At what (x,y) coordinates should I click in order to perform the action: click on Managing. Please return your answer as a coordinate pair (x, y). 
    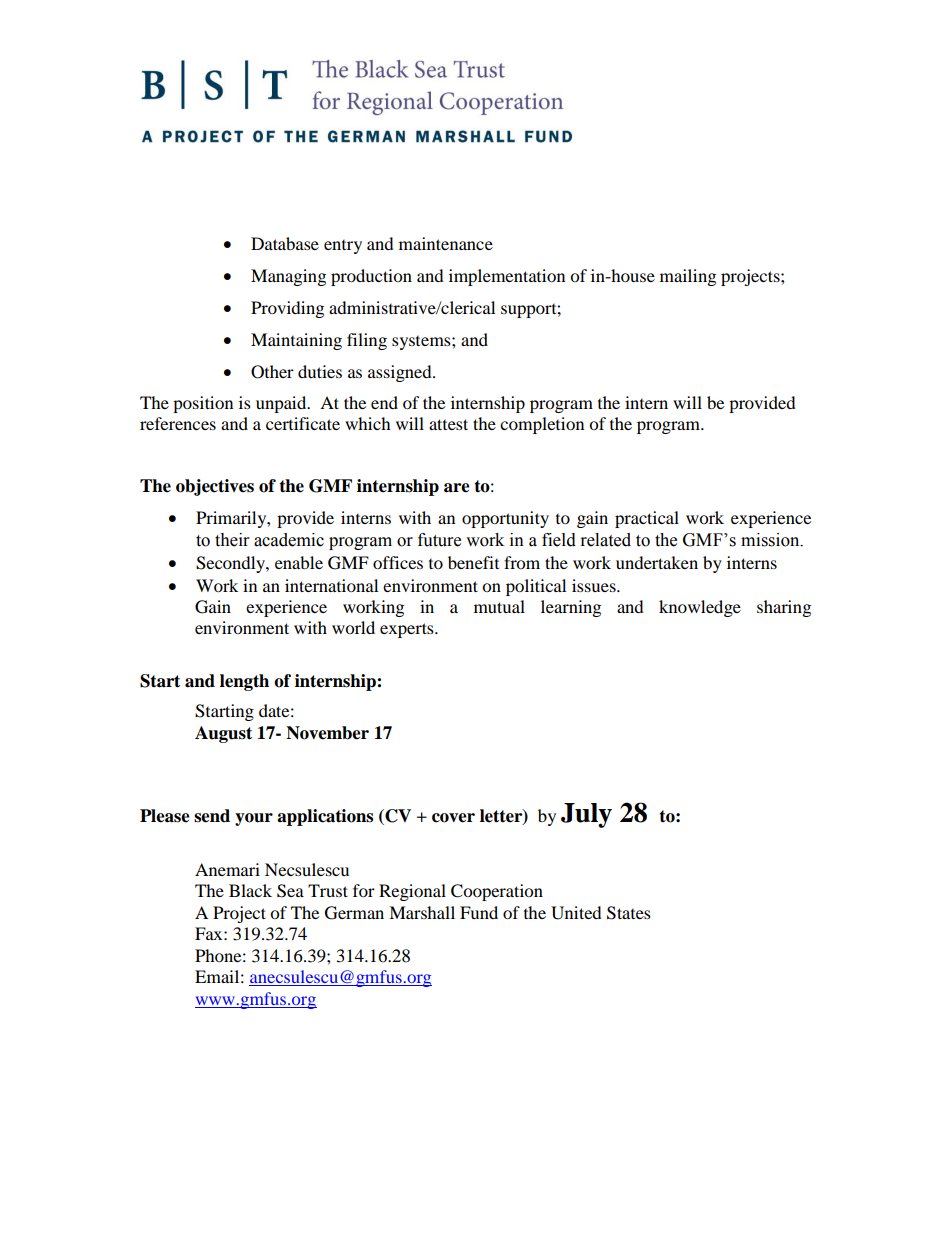
    Looking at the image, I should click on (288, 277).
